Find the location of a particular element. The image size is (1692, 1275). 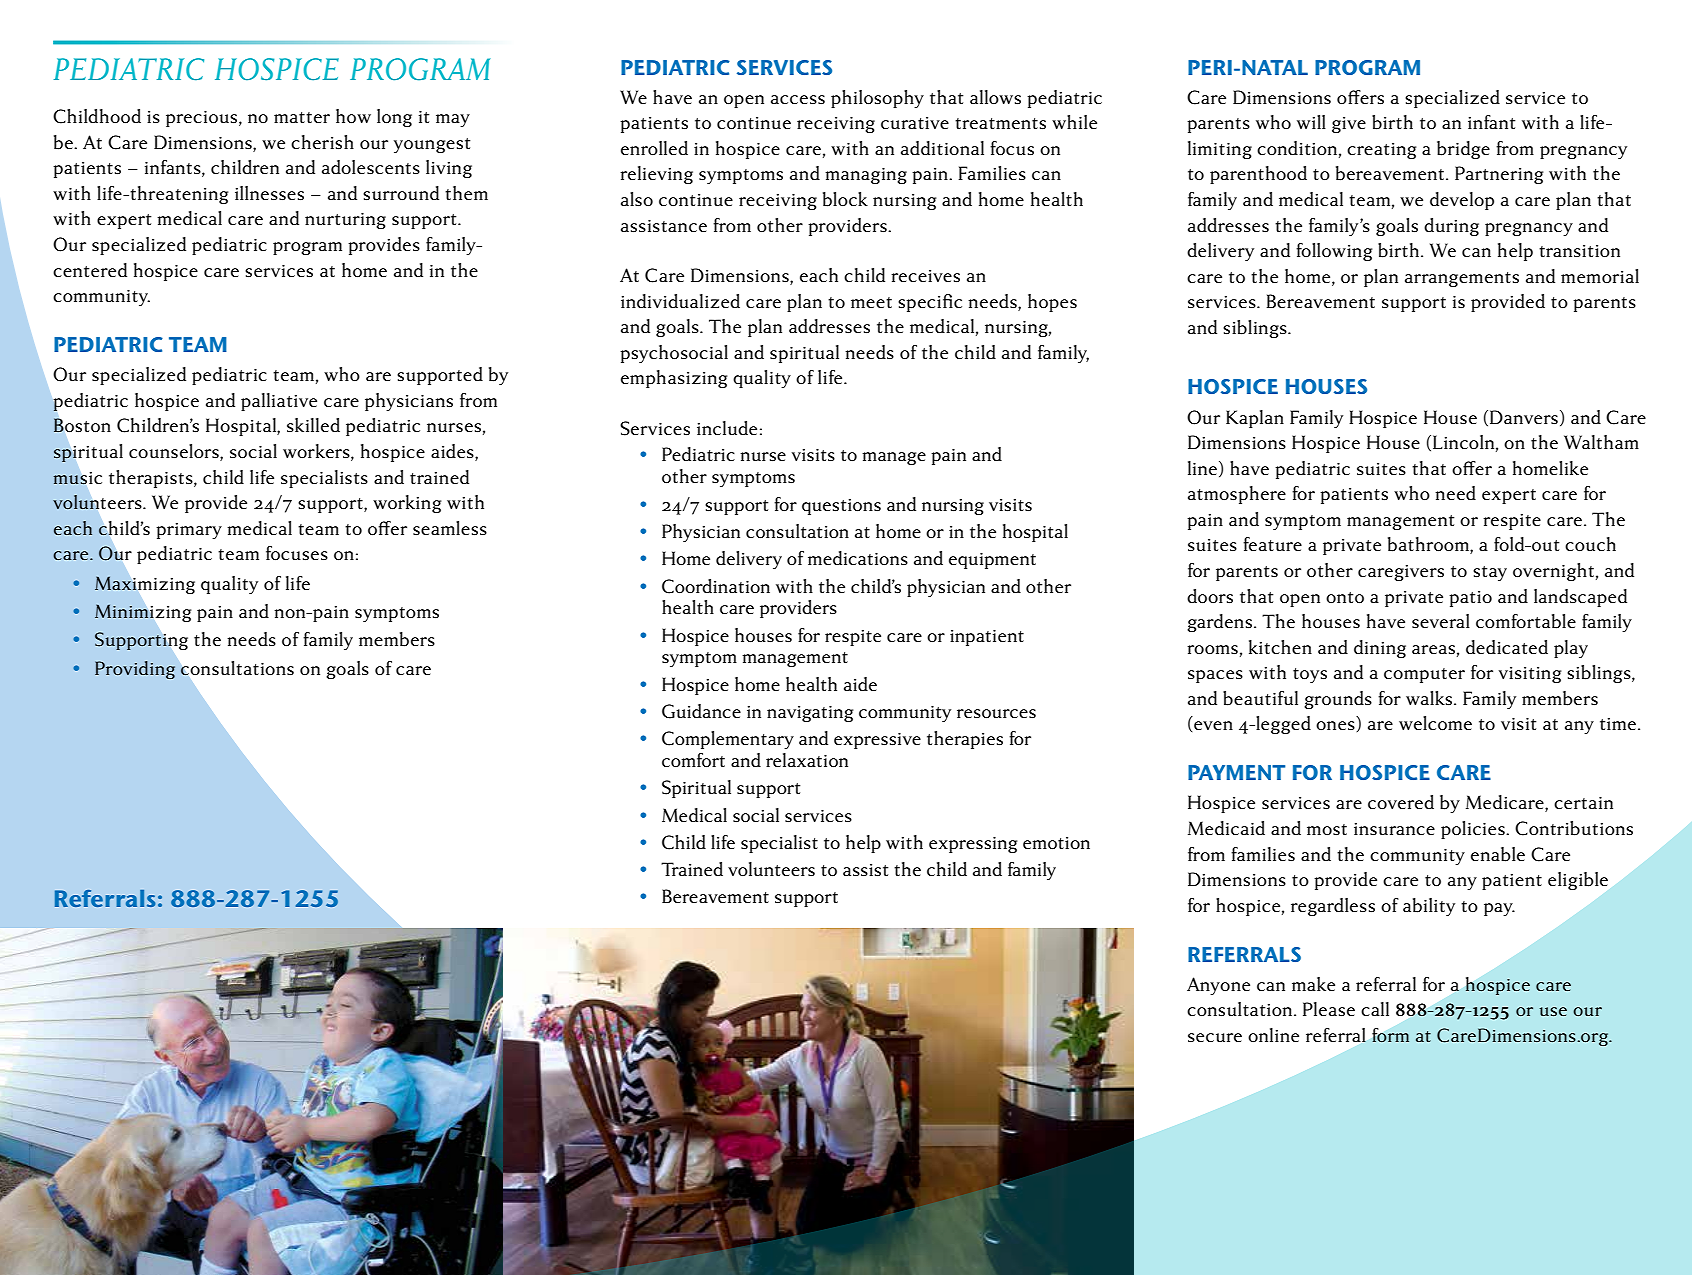

call is located at coordinates (1375, 1009).
